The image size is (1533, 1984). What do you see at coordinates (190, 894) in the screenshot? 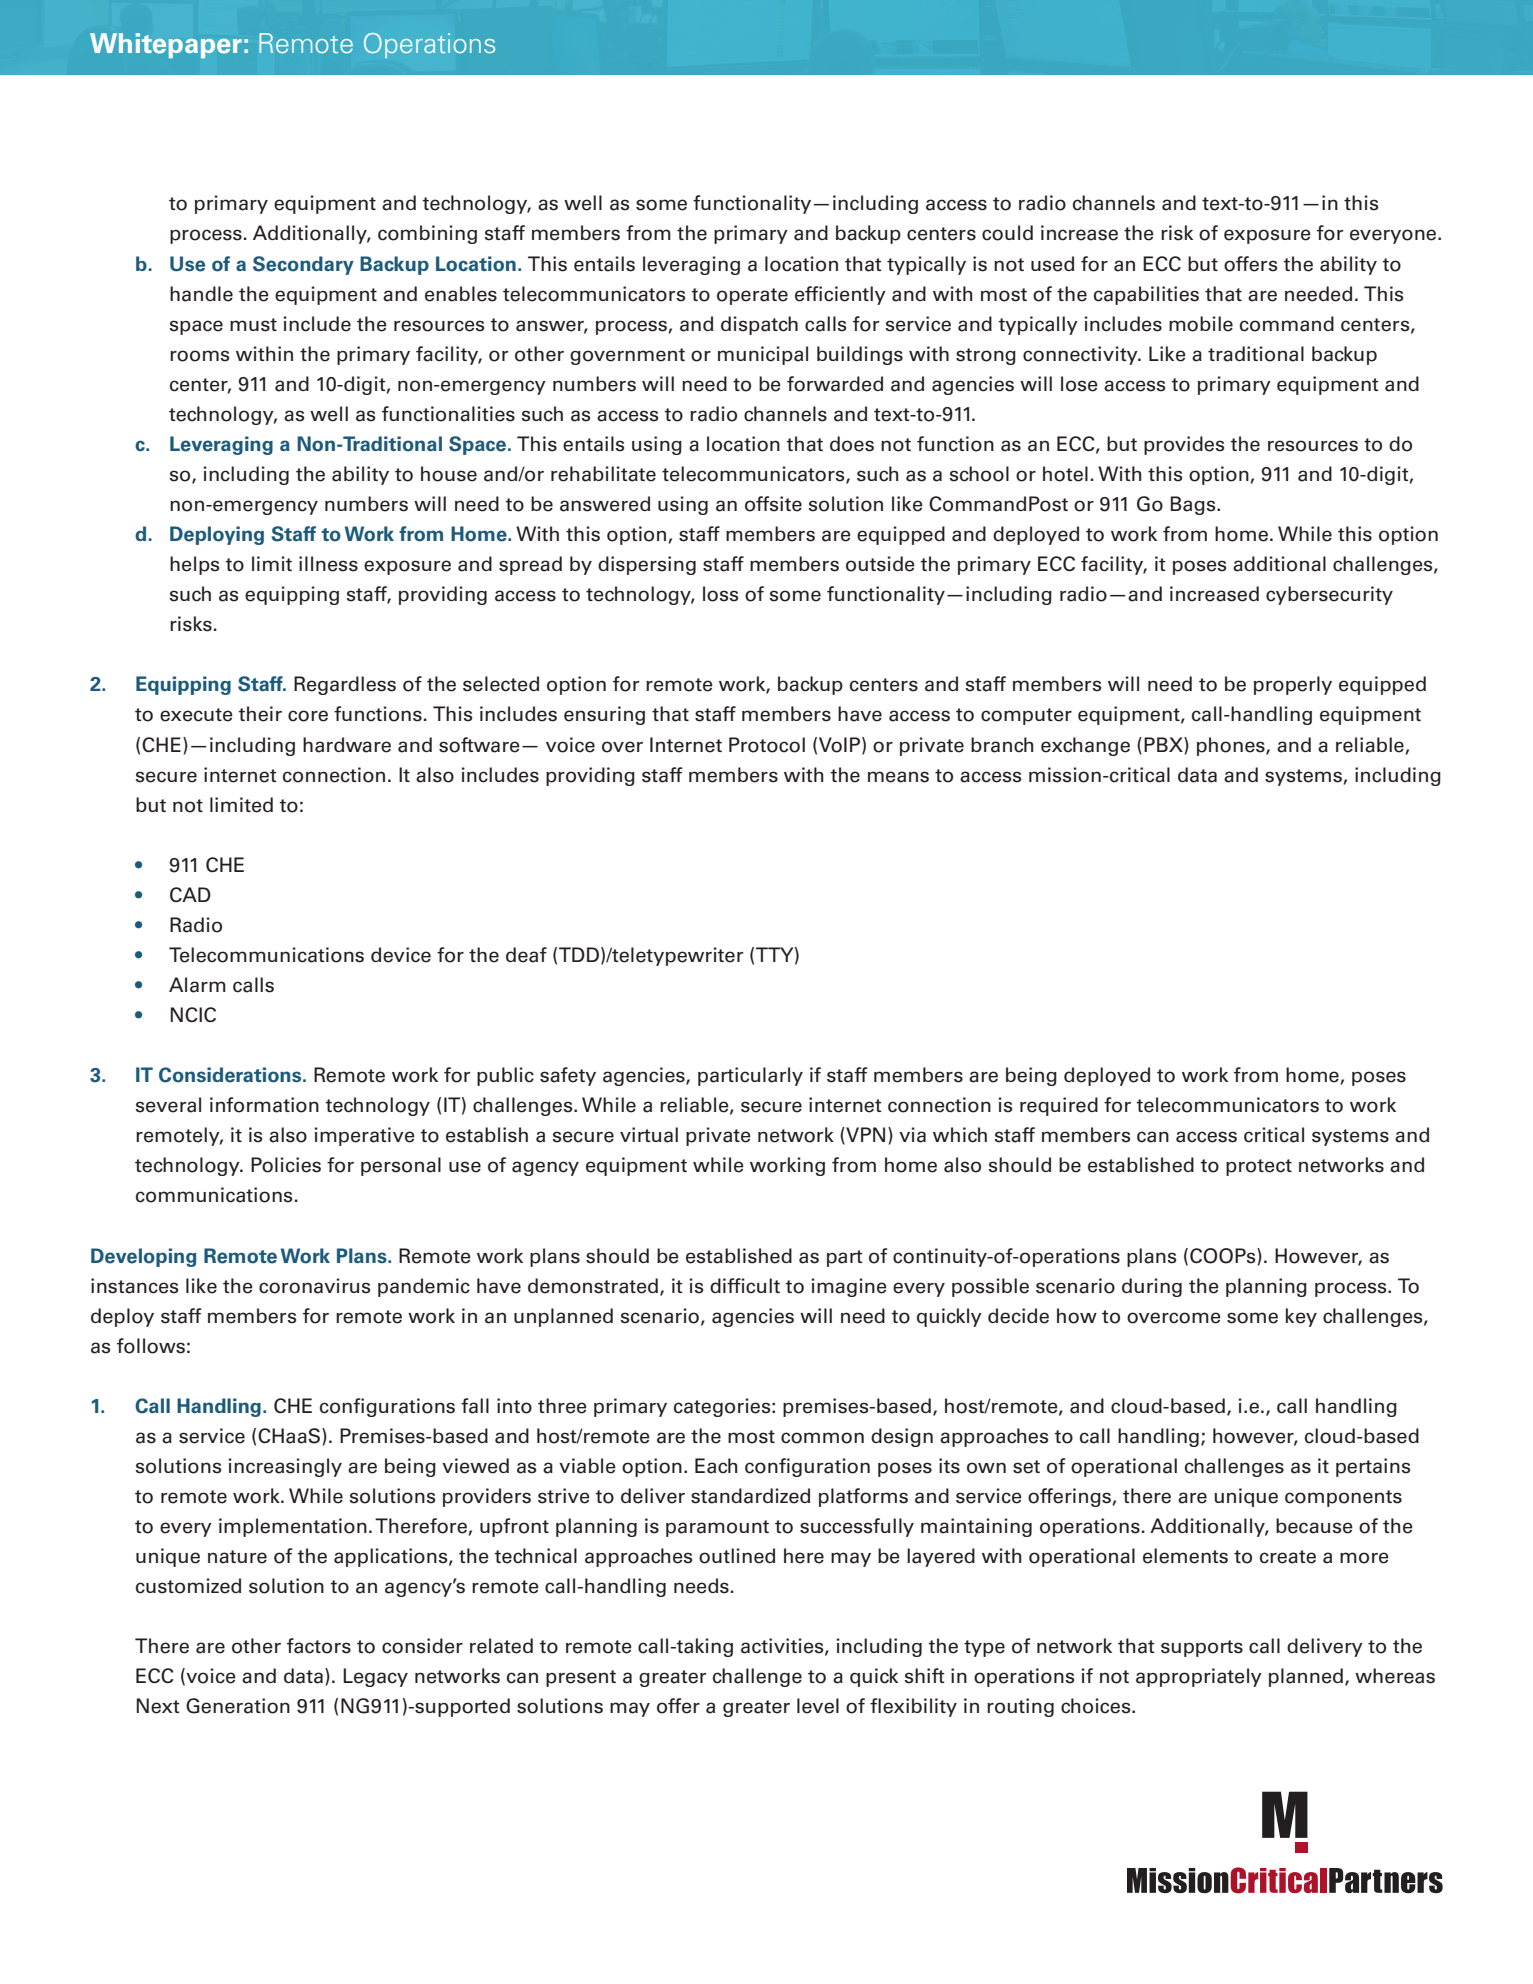
I see `CAD` at bounding box center [190, 894].
